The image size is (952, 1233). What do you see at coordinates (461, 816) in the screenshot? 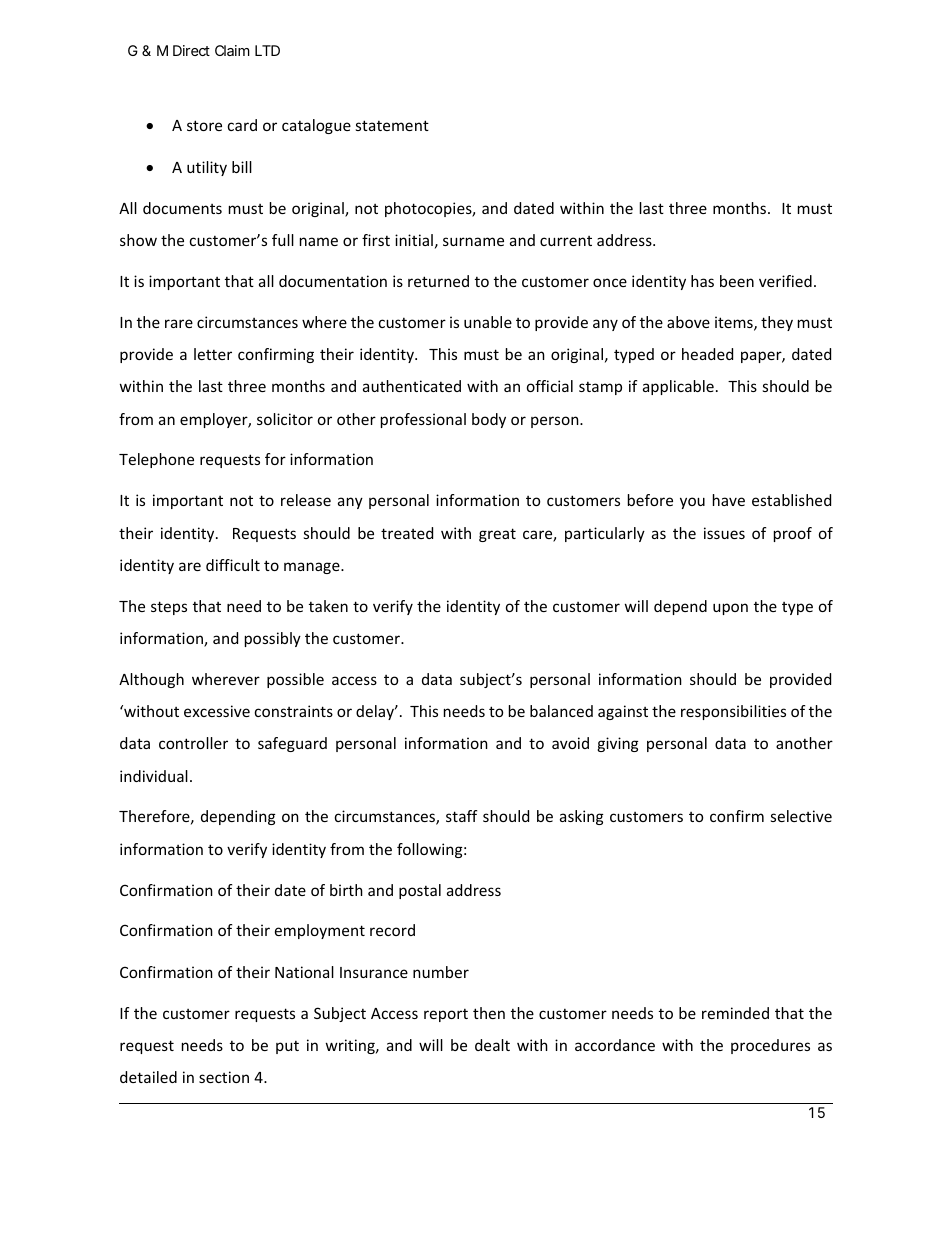
I see `staff` at bounding box center [461, 816].
